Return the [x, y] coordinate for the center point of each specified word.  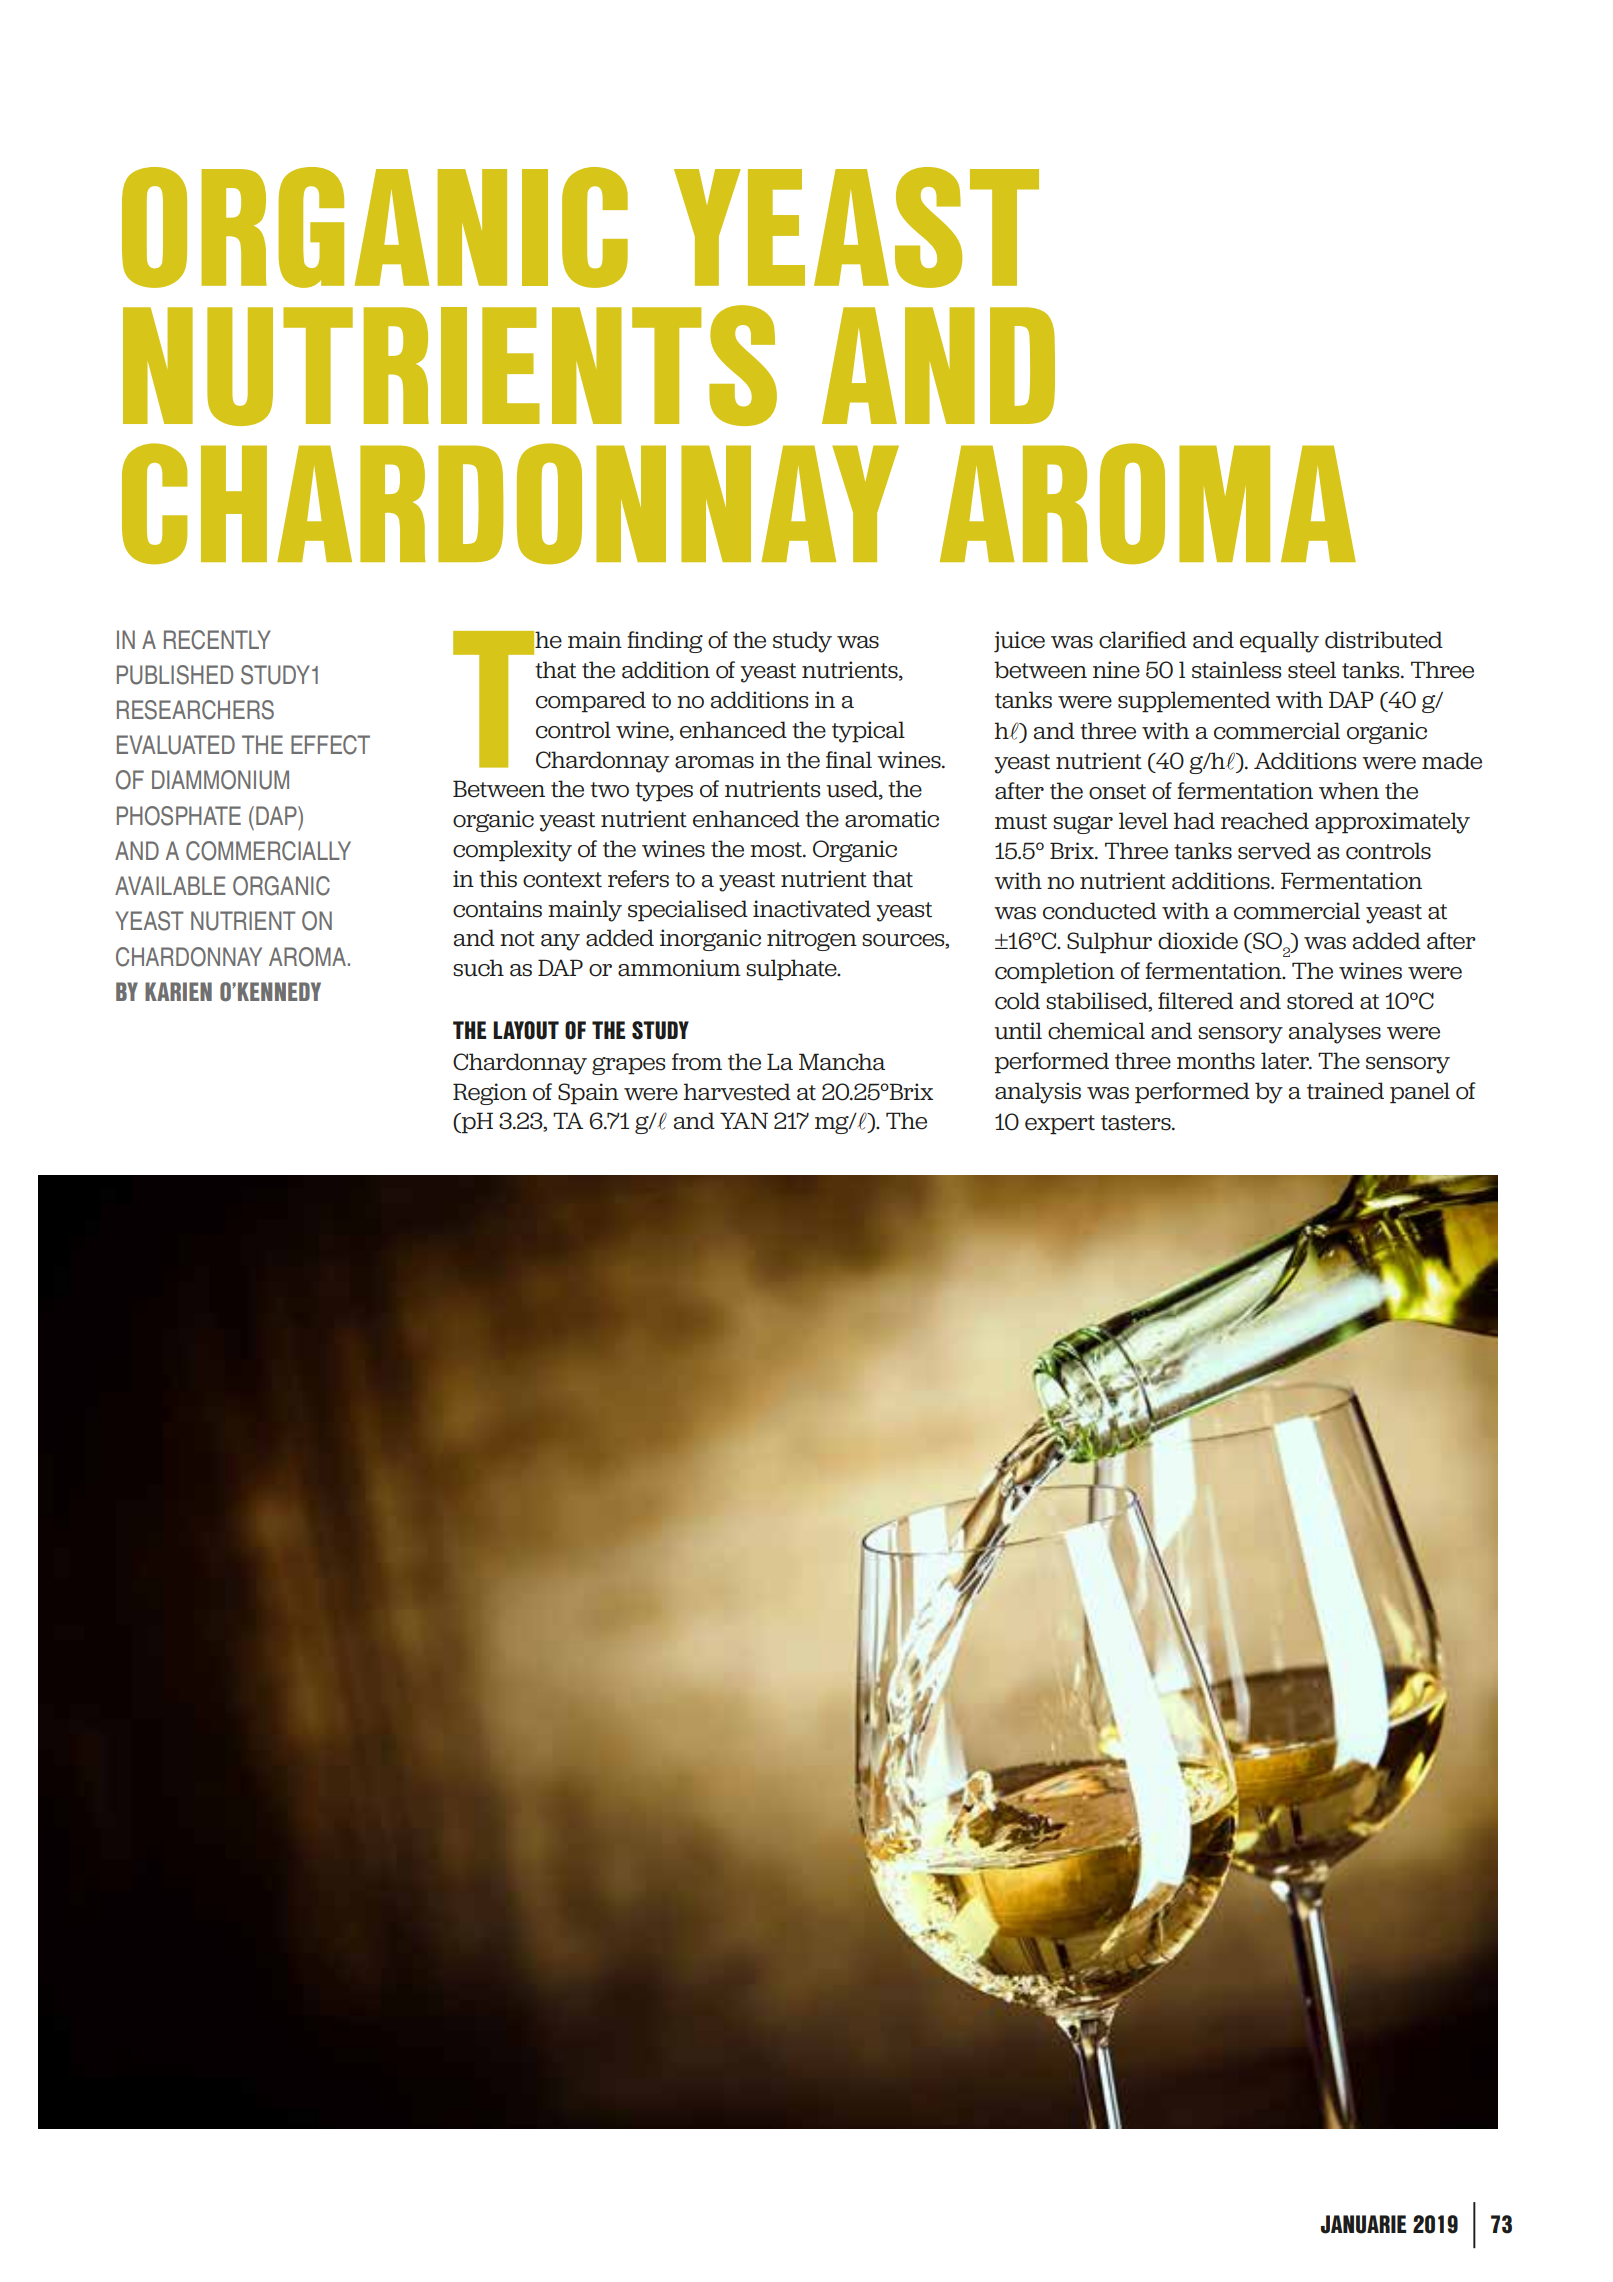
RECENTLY [217, 640]
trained [1345, 1091]
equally [1279, 642]
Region [490, 1094]
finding [665, 642]
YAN [744, 1120]
